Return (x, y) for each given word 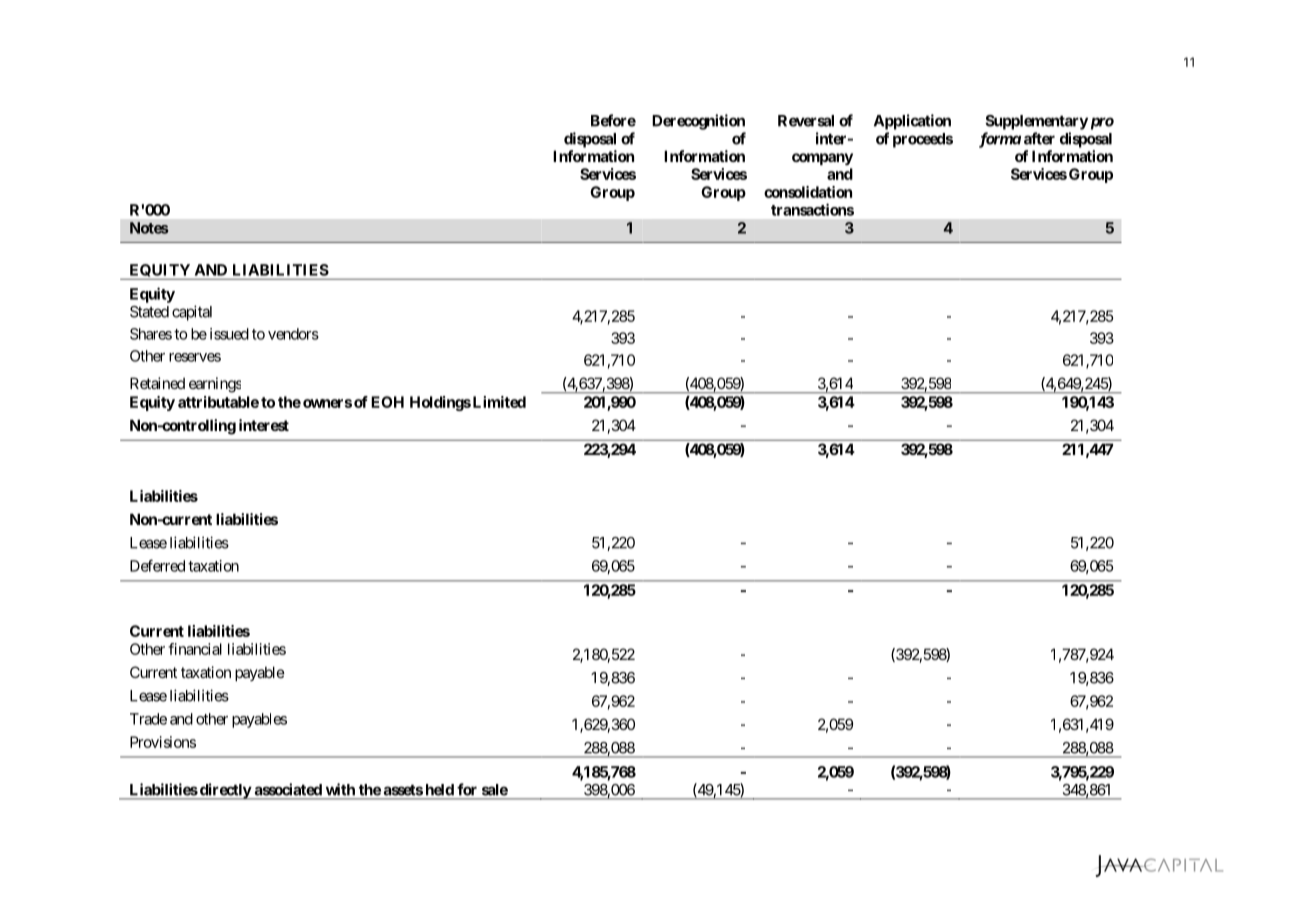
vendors (293, 334)
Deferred (157, 565)
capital (192, 313)
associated (288, 789)
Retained (157, 383)
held (440, 790)
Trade (148, 719)
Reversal (806, 121)
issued (229, 334)
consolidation (808, 192)
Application (912, 122)
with (340, 789)
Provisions (163, 742)
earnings (215, 385)
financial (195, 649)
